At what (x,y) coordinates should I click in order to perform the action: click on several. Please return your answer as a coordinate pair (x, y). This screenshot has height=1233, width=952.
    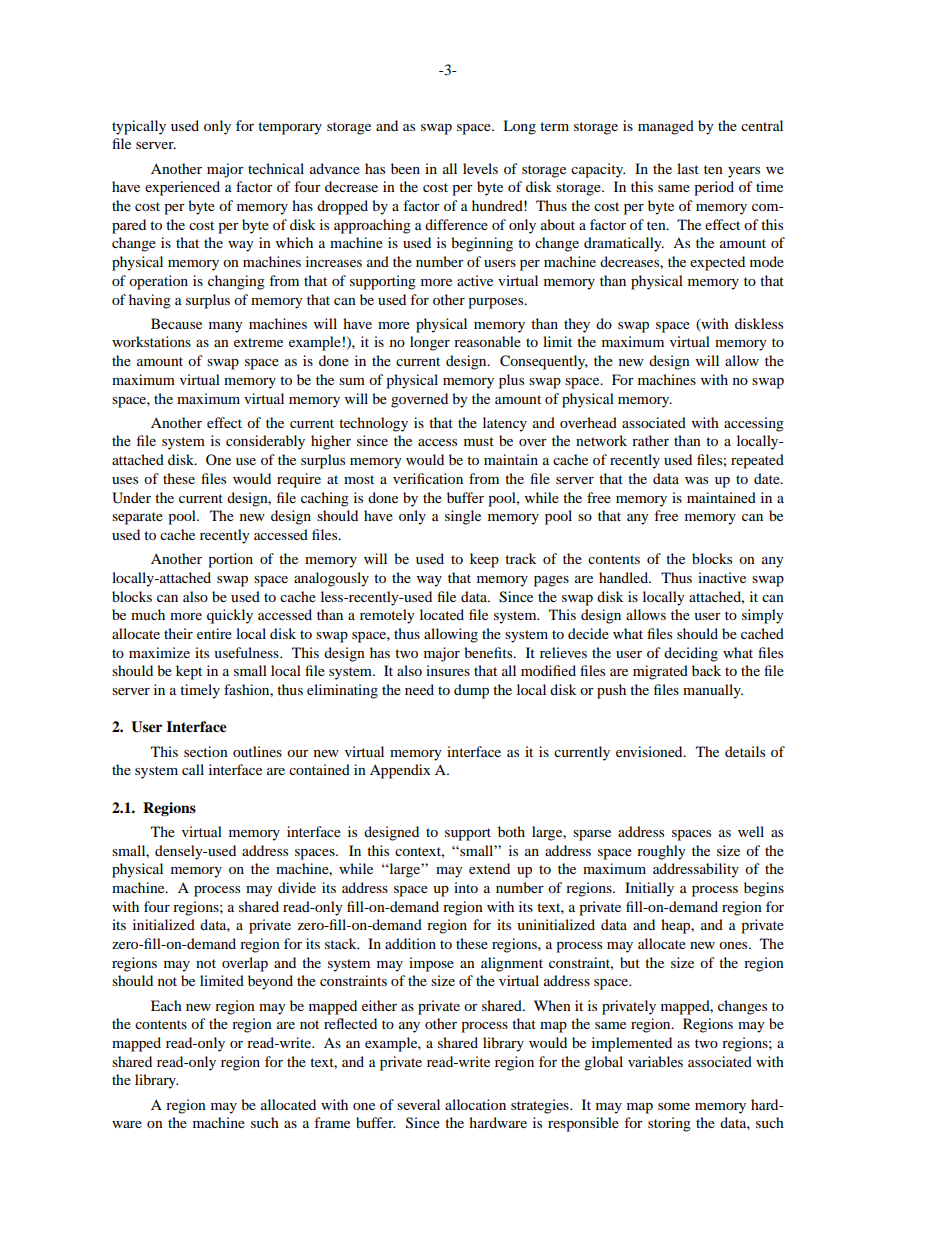
    Looking at the image, I should click on (418, 1104).
